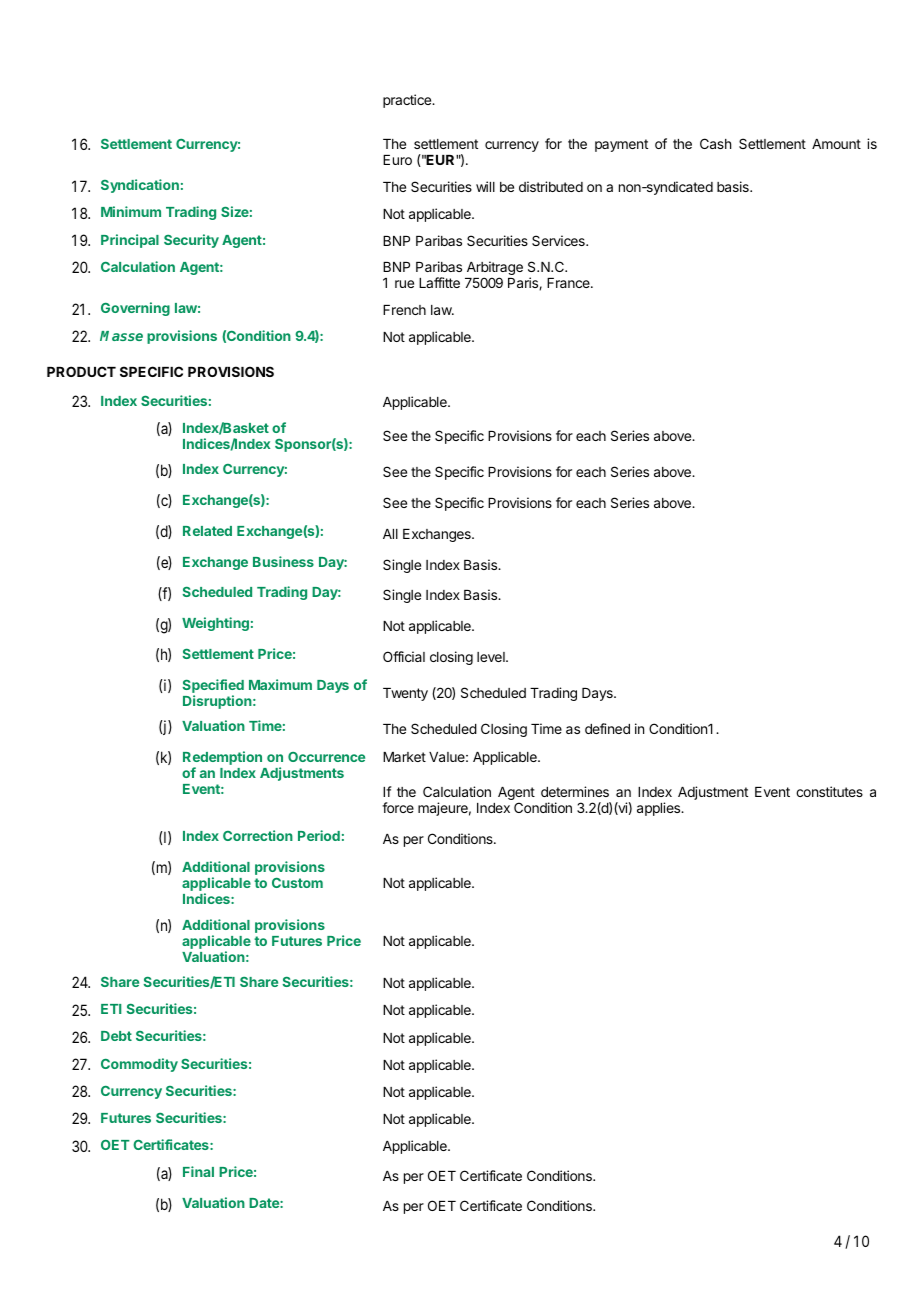 Image resolution: width=924 pixels, height=1308 pixels. Describe the element at coordinates (408, 101) in the screenshot. I see `practice` at that location.
